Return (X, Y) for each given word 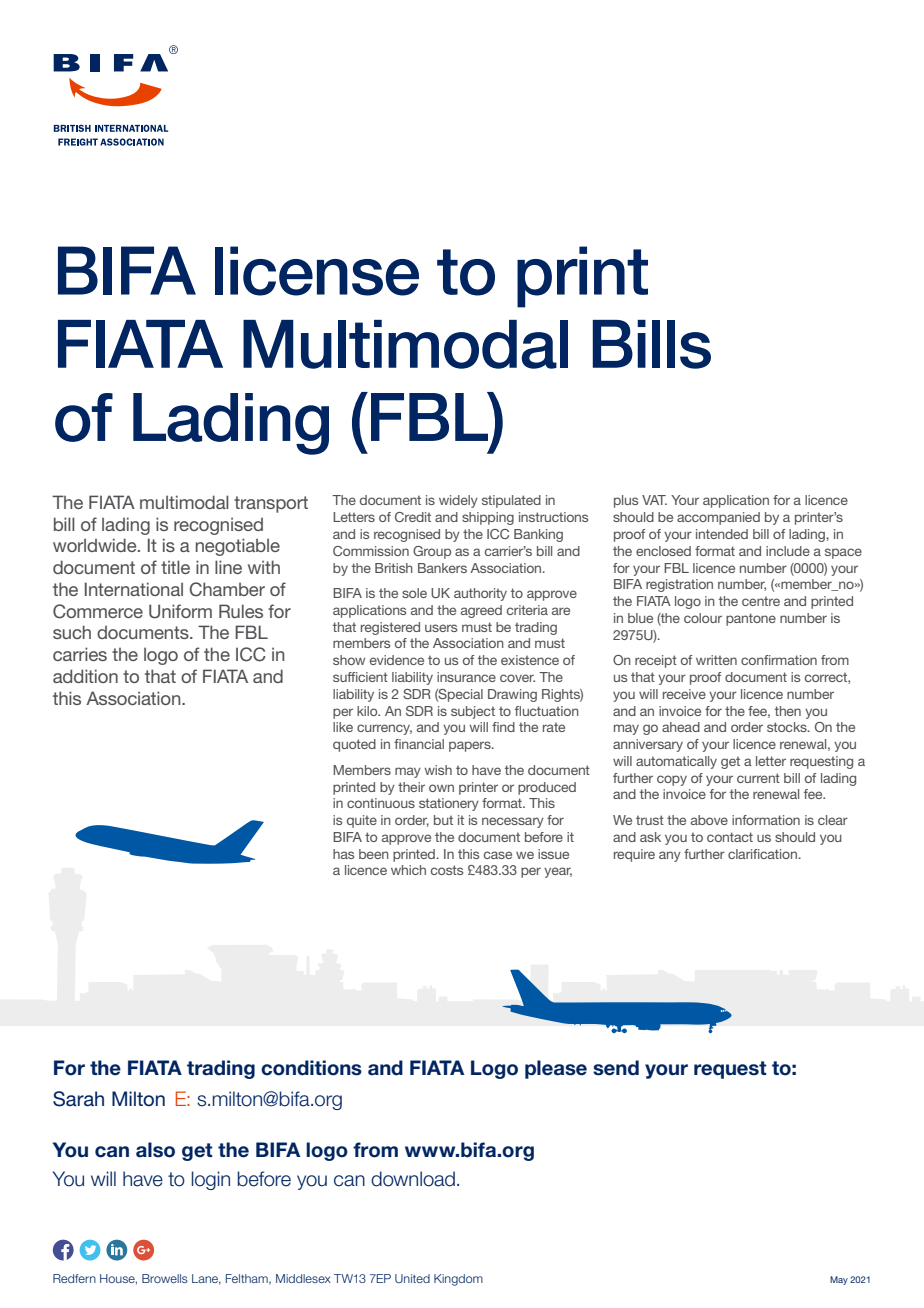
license (317, 271)
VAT (654, 500)
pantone (751, 619)
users (441, 628)
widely (458, 501)
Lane (206, 1279)
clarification (762, 854)
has (343, 854)
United (412, 1278)
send (616, 1068)
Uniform (180, 611)
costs (447, 870)
